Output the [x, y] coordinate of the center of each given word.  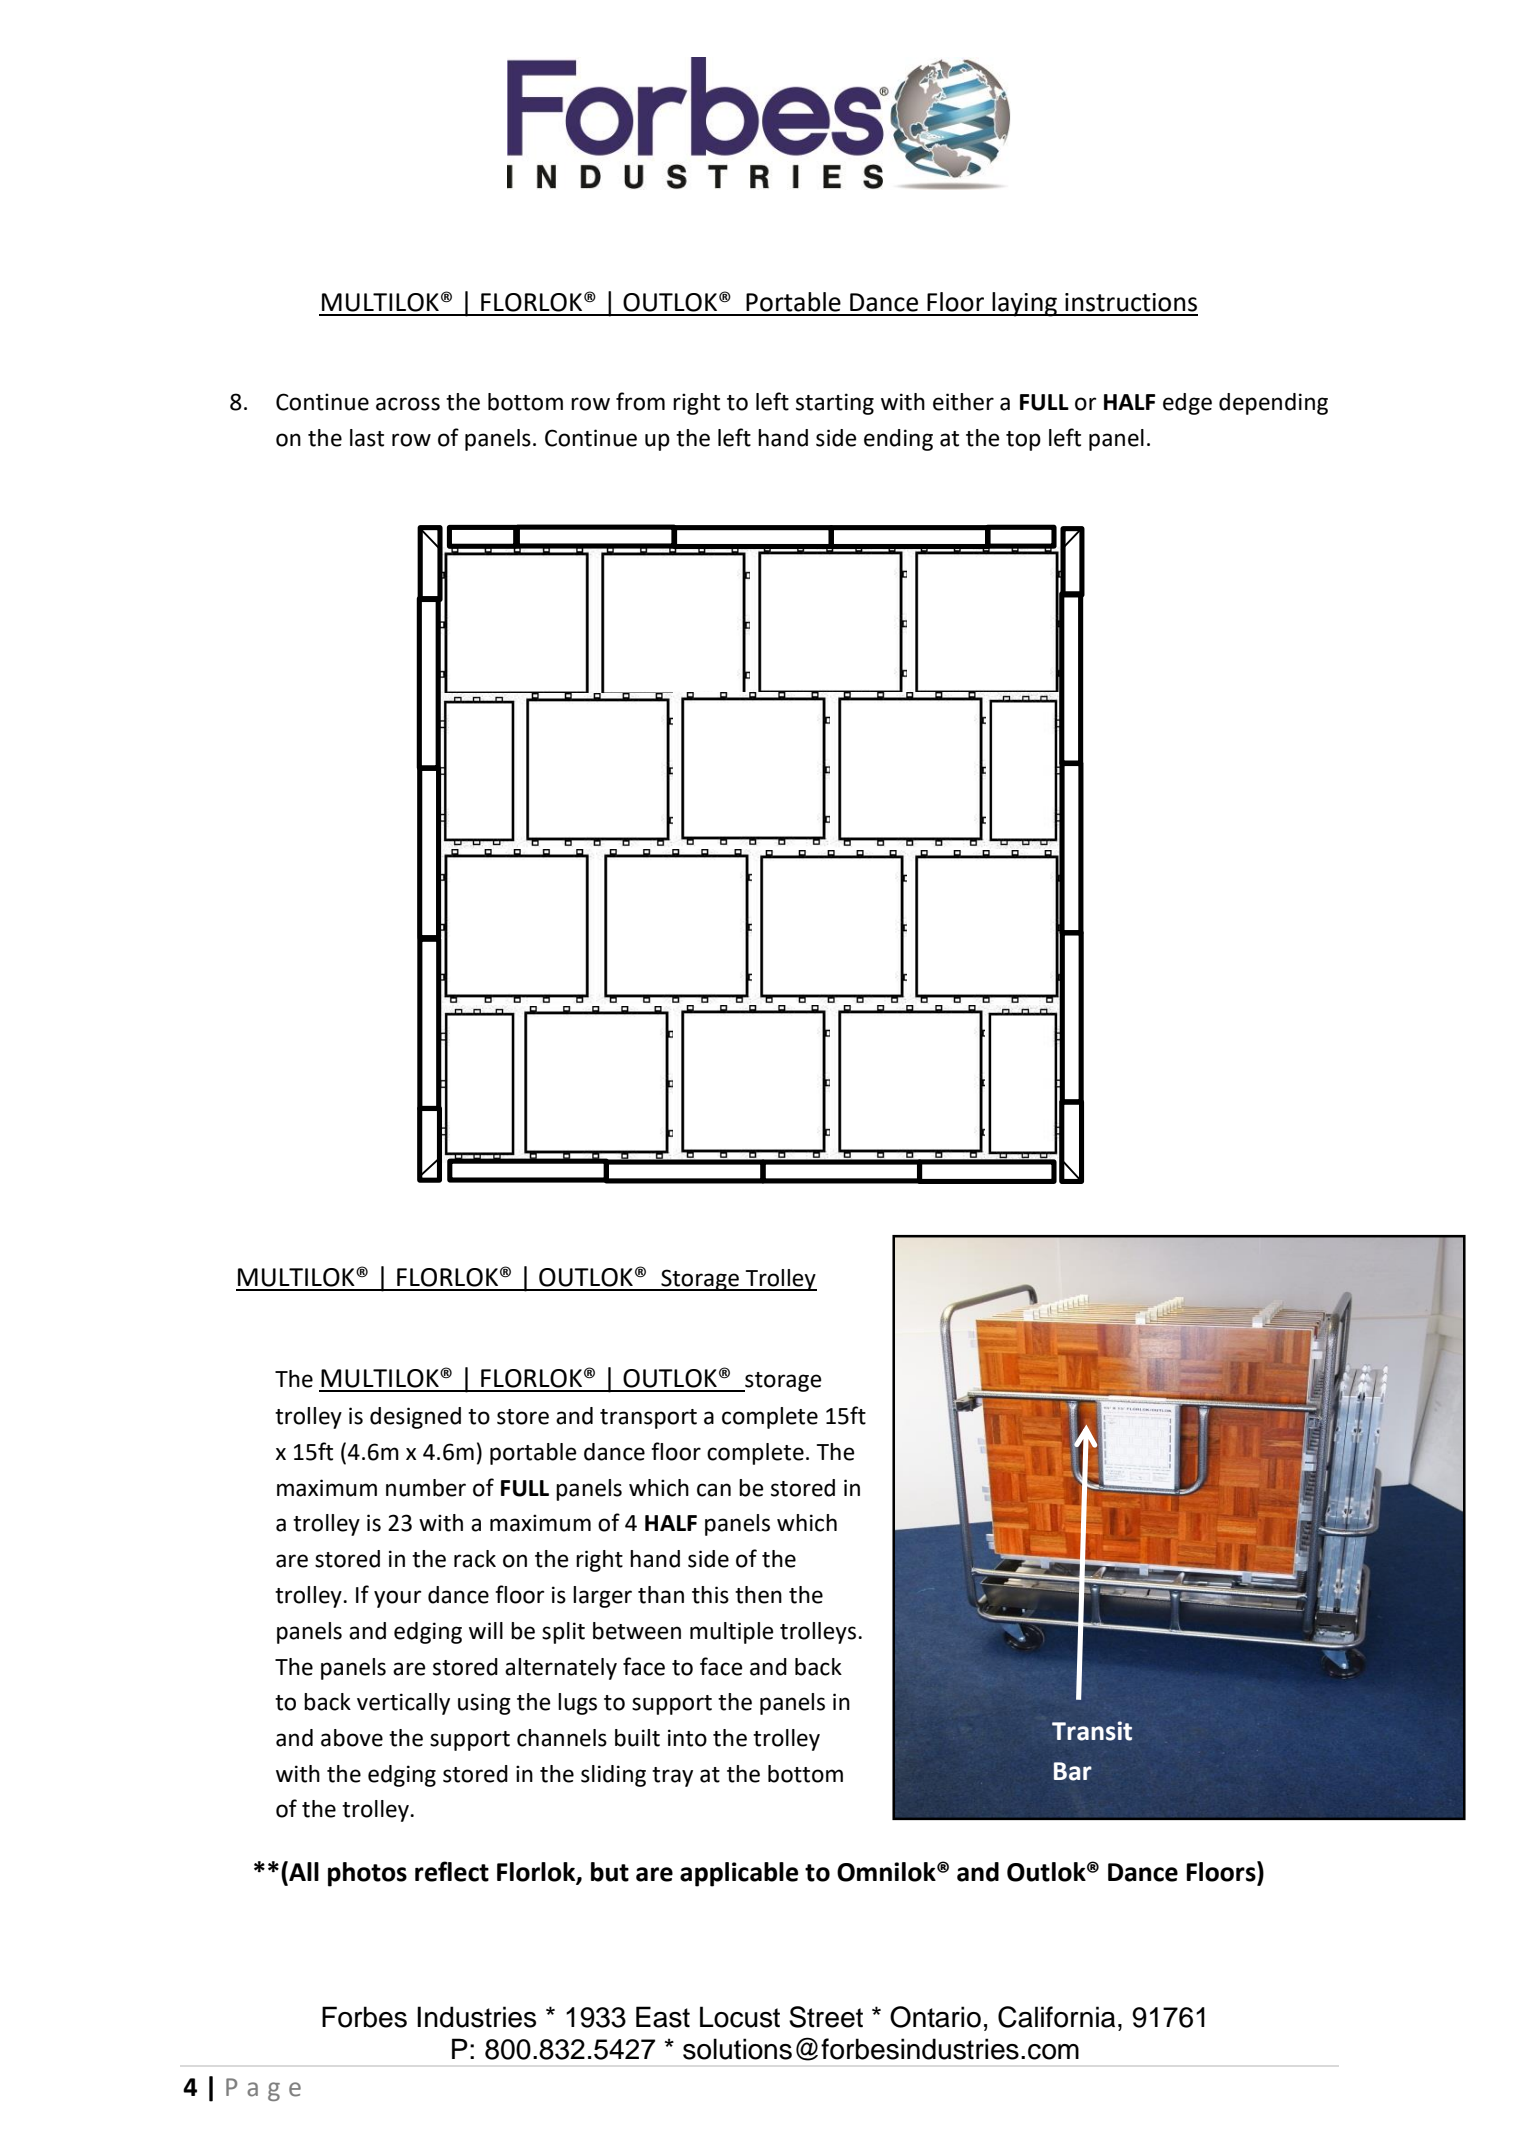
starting [835, 404]
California [1056, 2017]
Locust [740, 2017]
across [408, 404]
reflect [452, 1871]
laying [1025, 304]
